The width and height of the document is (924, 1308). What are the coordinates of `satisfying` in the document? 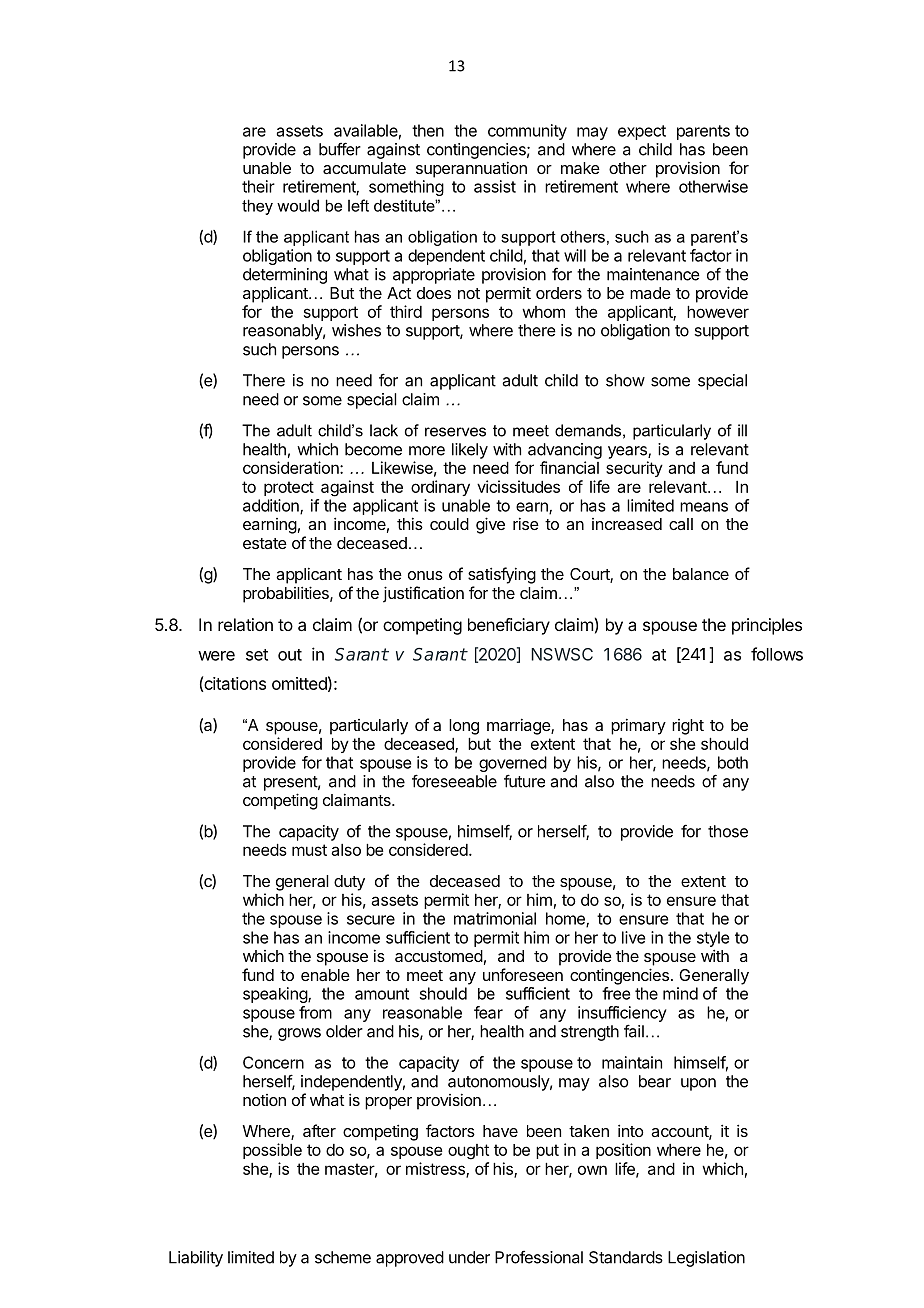 It's located at (502, 575).
